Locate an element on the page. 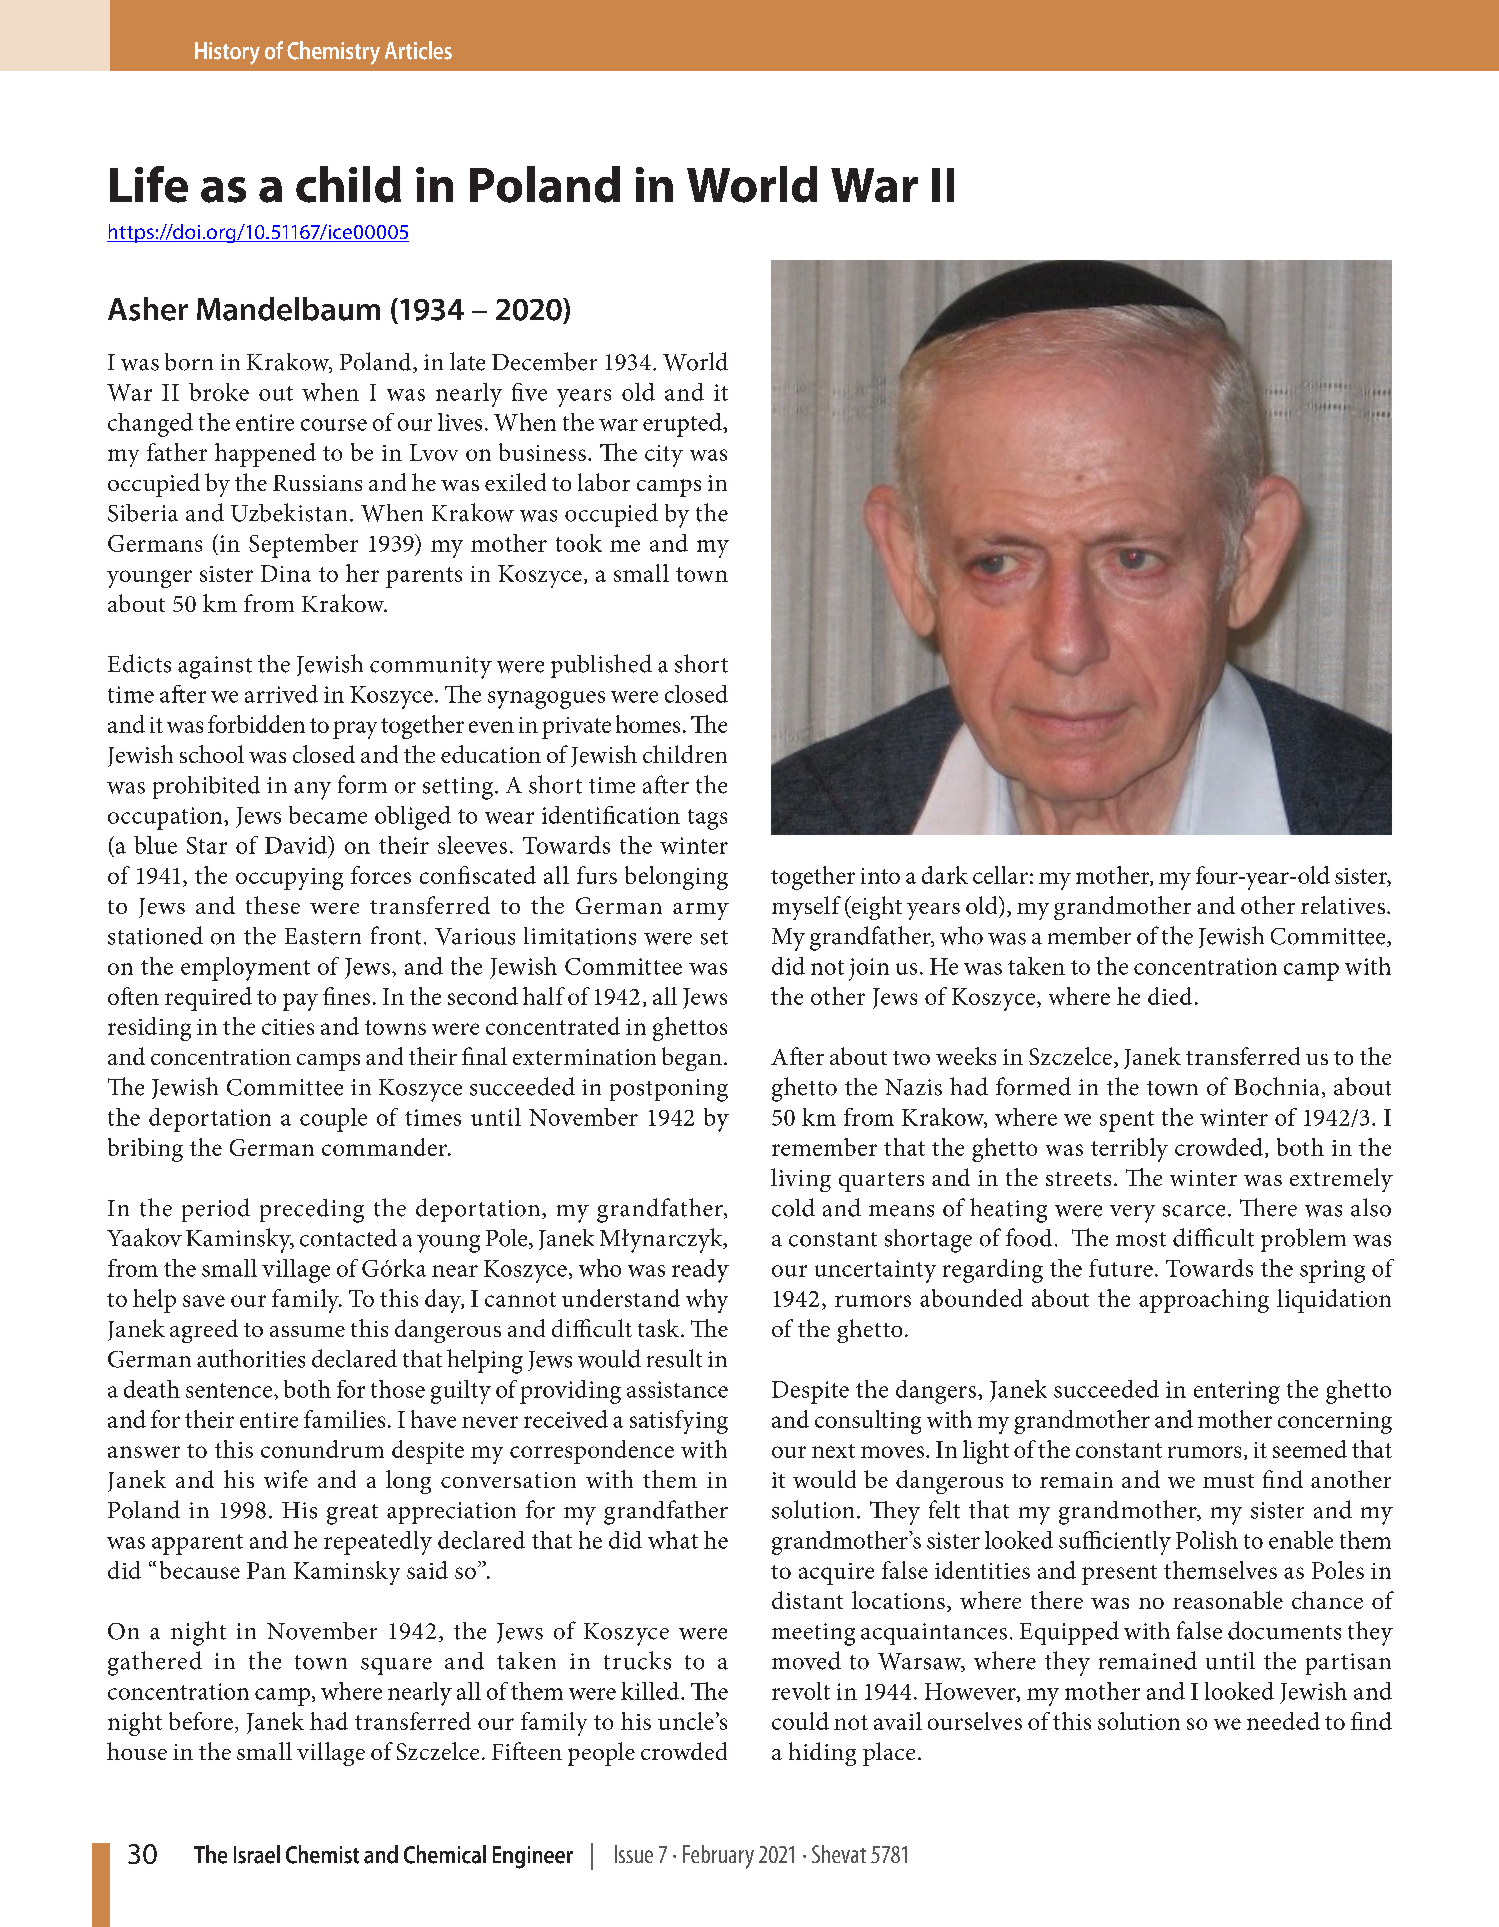 This page has height=1927, width=1499. Articles is located at coordinates (418, 50).
